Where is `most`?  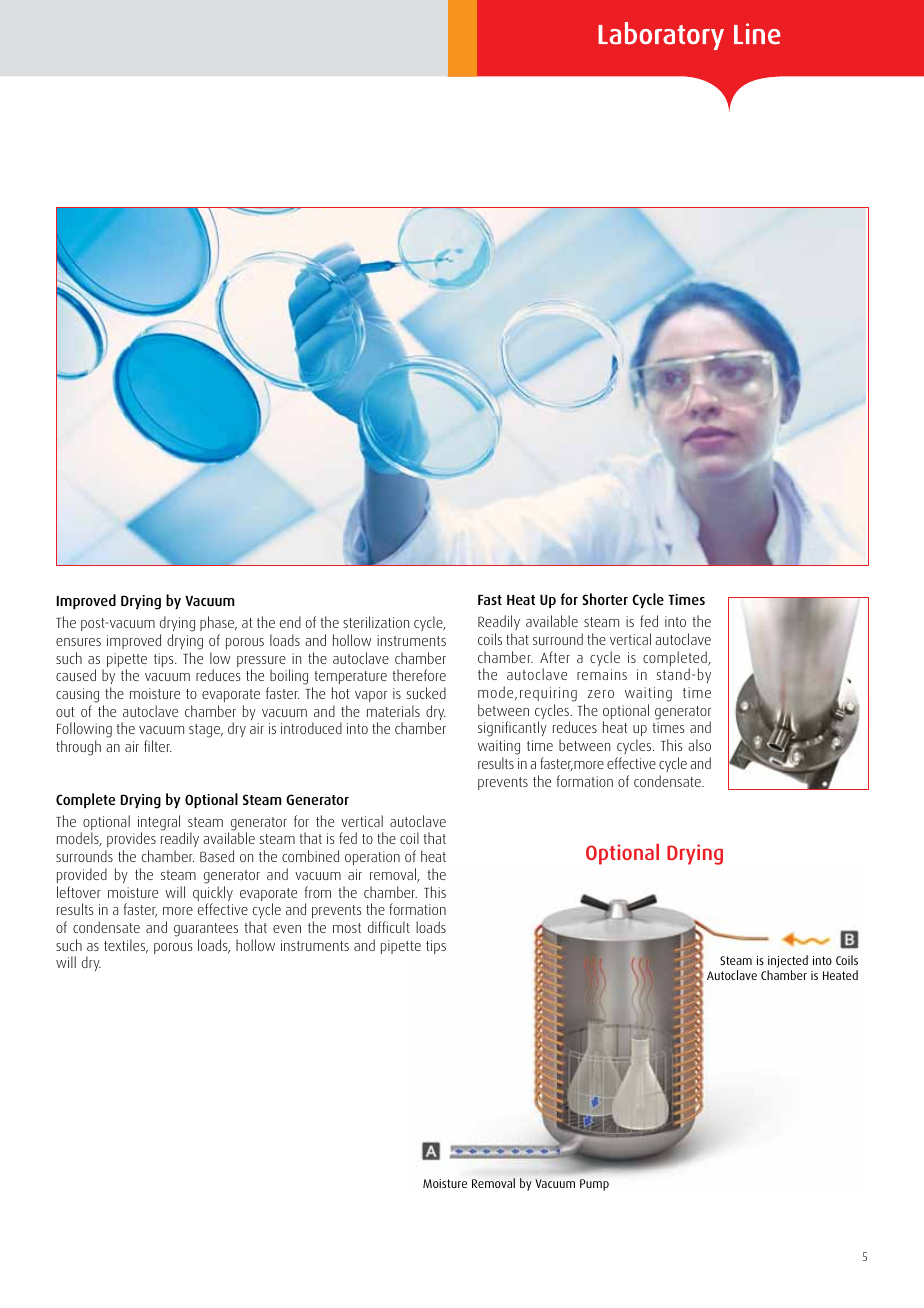
most is located at coordinates (347, 928).
